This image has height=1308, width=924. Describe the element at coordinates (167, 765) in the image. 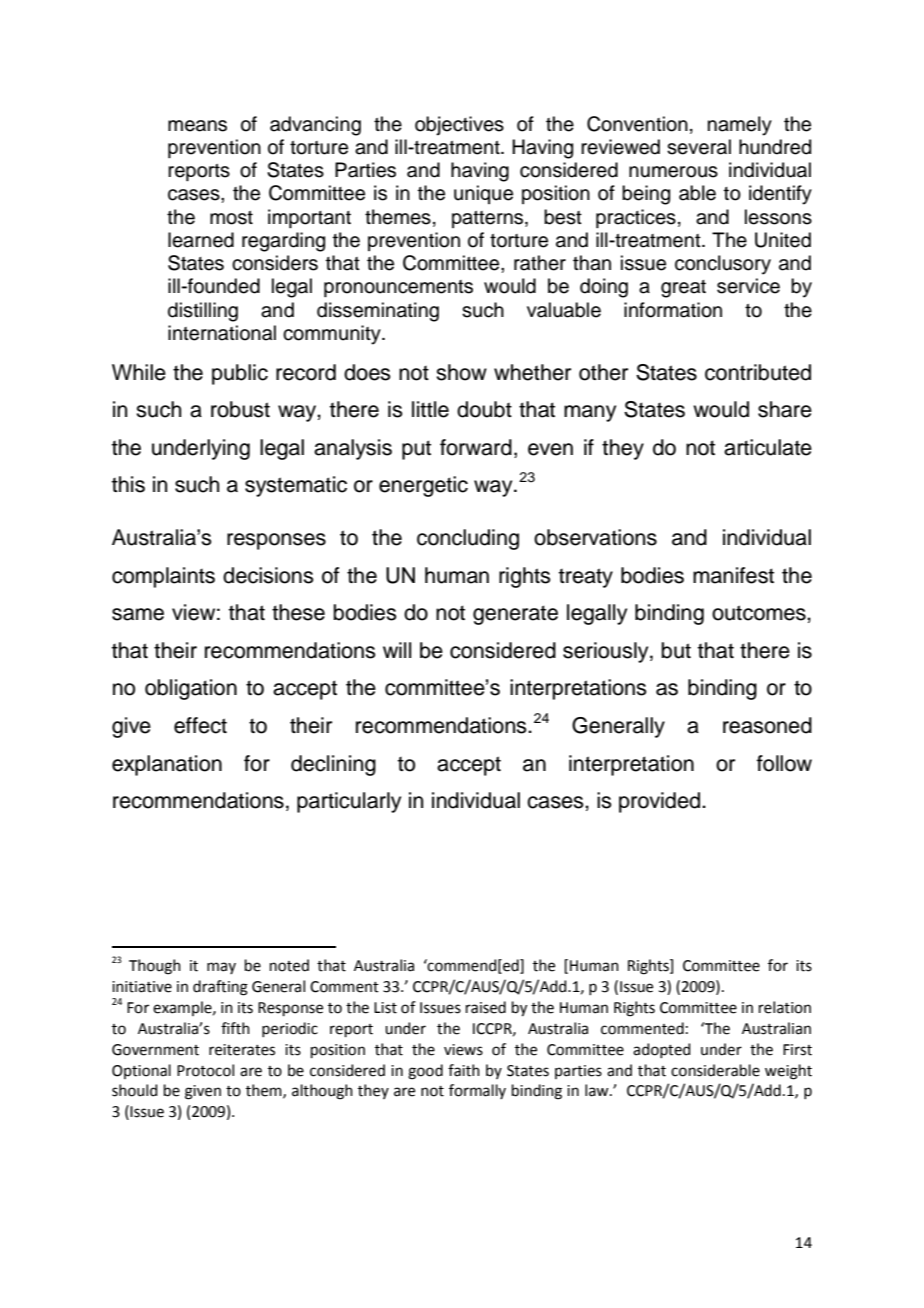

I see `explanation` at that location.
